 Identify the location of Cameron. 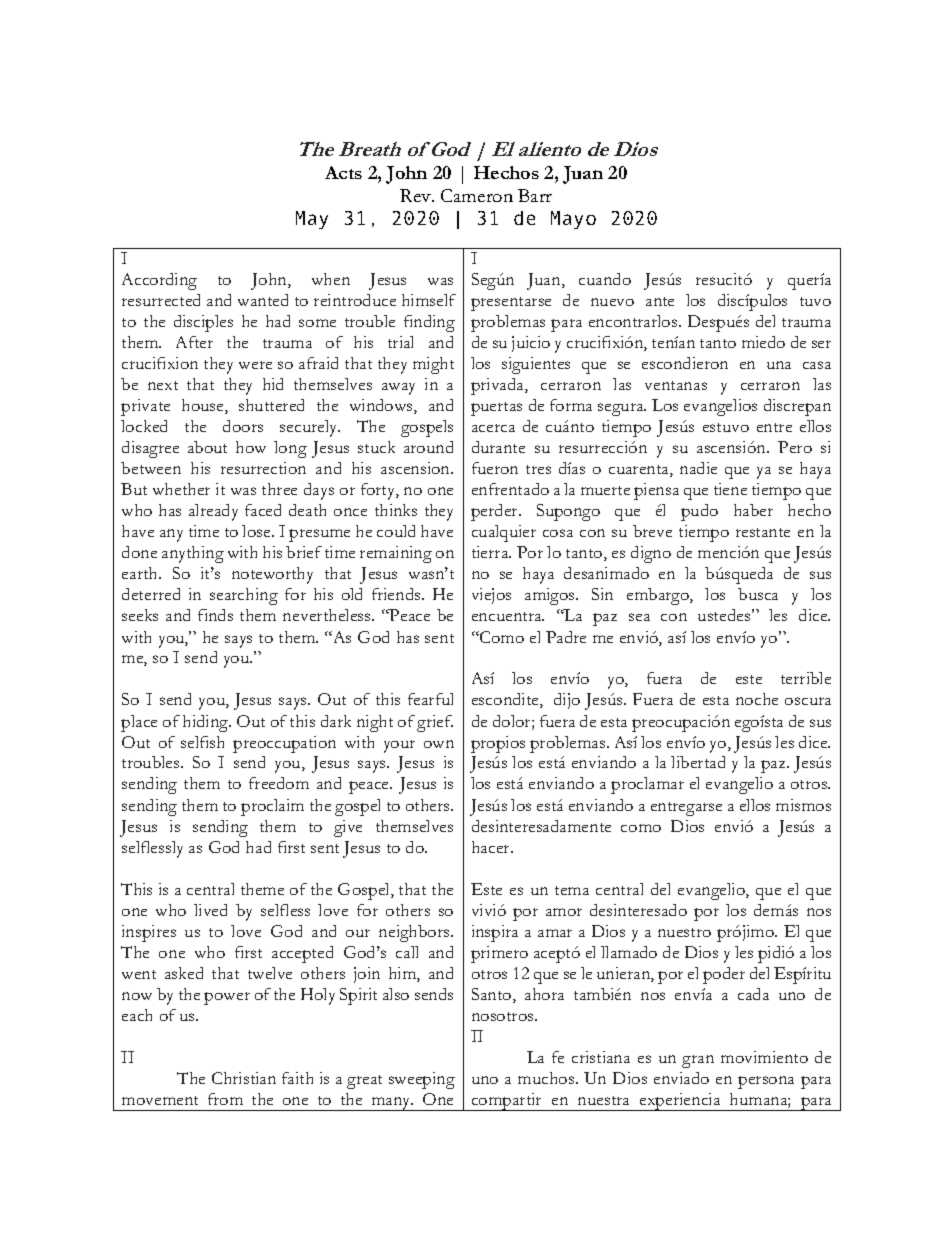
(477, 195).
